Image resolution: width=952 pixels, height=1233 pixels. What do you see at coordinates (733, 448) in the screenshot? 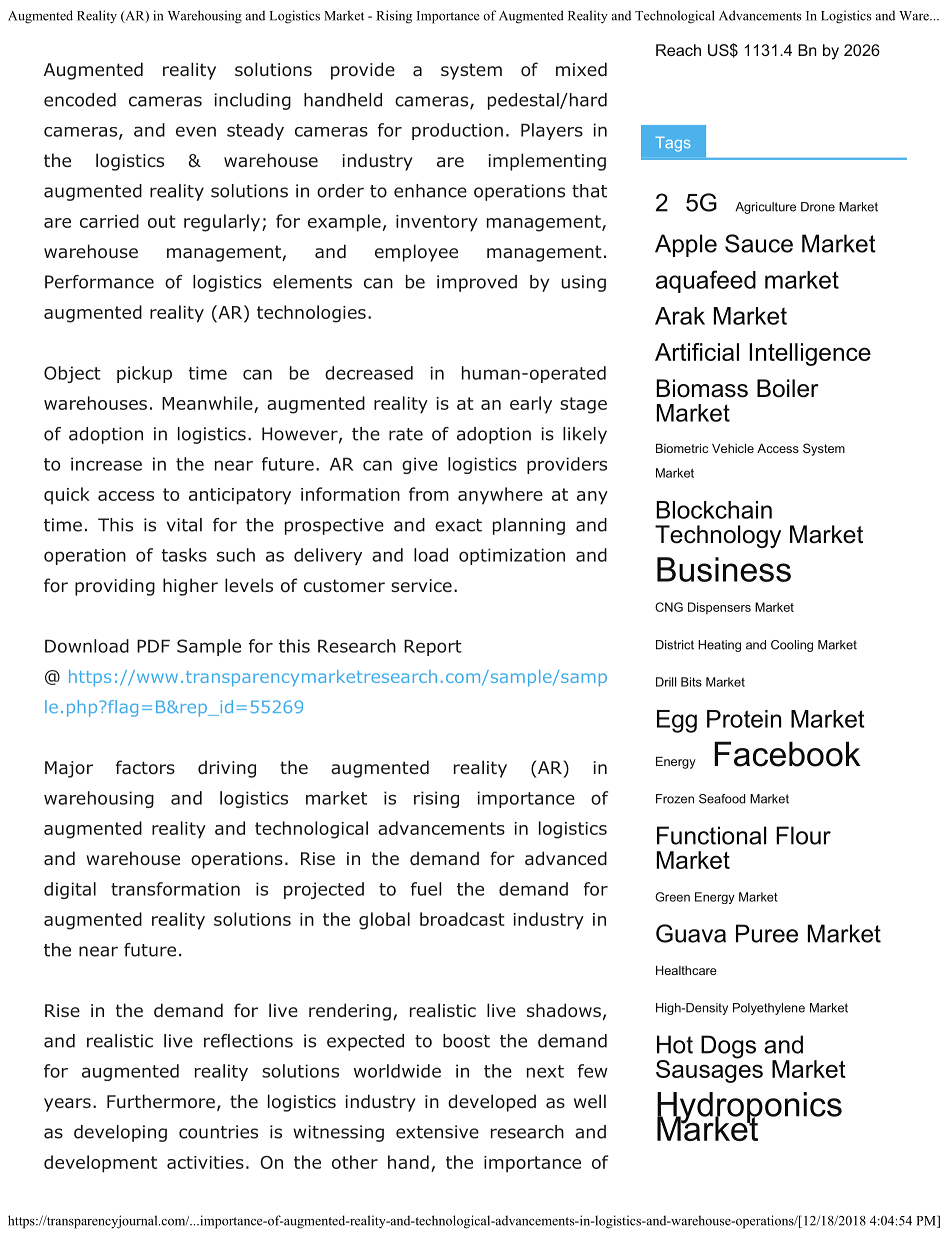
I see `Vehicle` at bounding box center [733, 448].
